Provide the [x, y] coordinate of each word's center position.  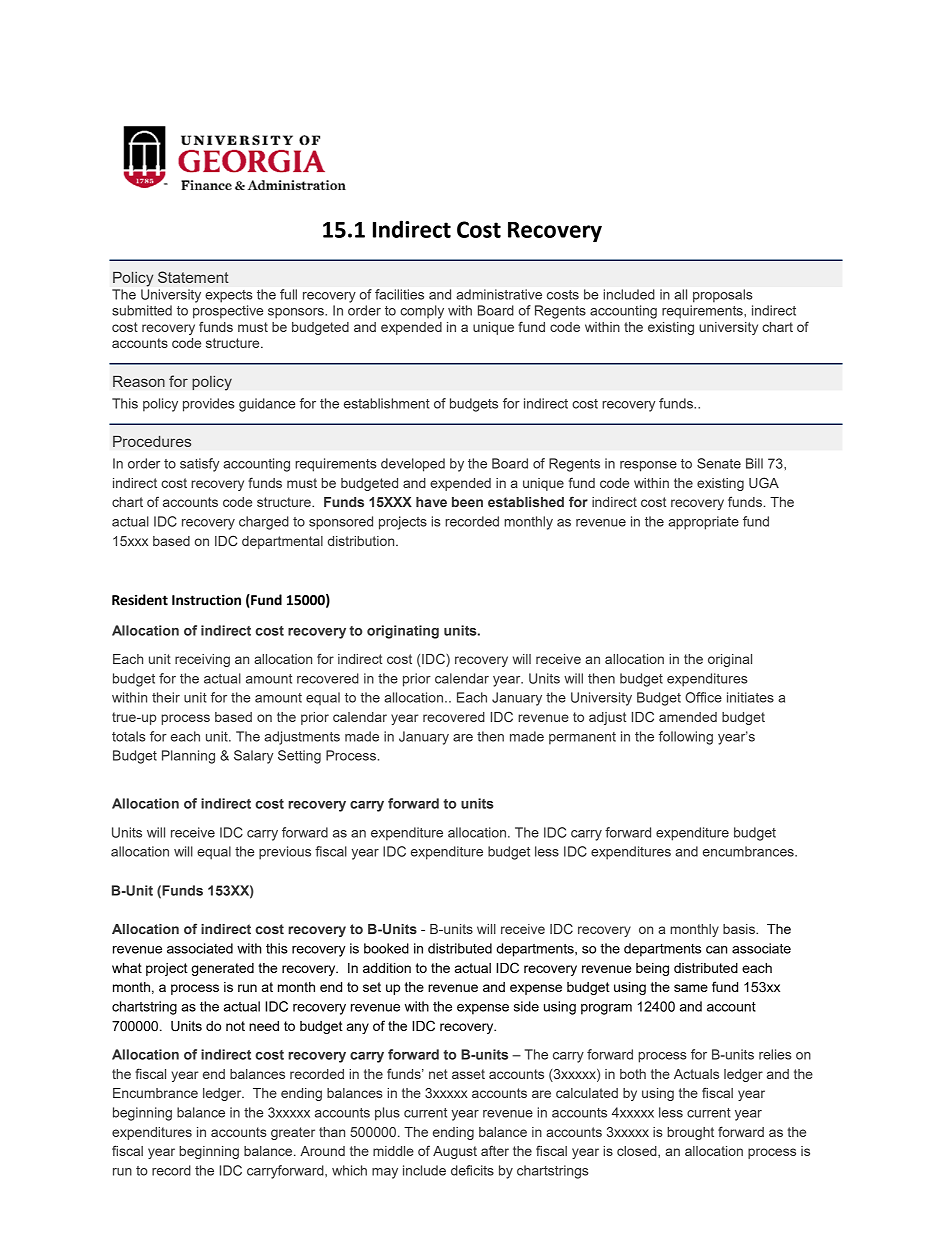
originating [403, 632]
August [455, 1152]
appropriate [703, 523]
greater [293, 1133]
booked [386, 948]
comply [422, 312]
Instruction [206, 600]
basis [740, 929]
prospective [228, 312]
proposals [722, 296]
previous [285, 853]
